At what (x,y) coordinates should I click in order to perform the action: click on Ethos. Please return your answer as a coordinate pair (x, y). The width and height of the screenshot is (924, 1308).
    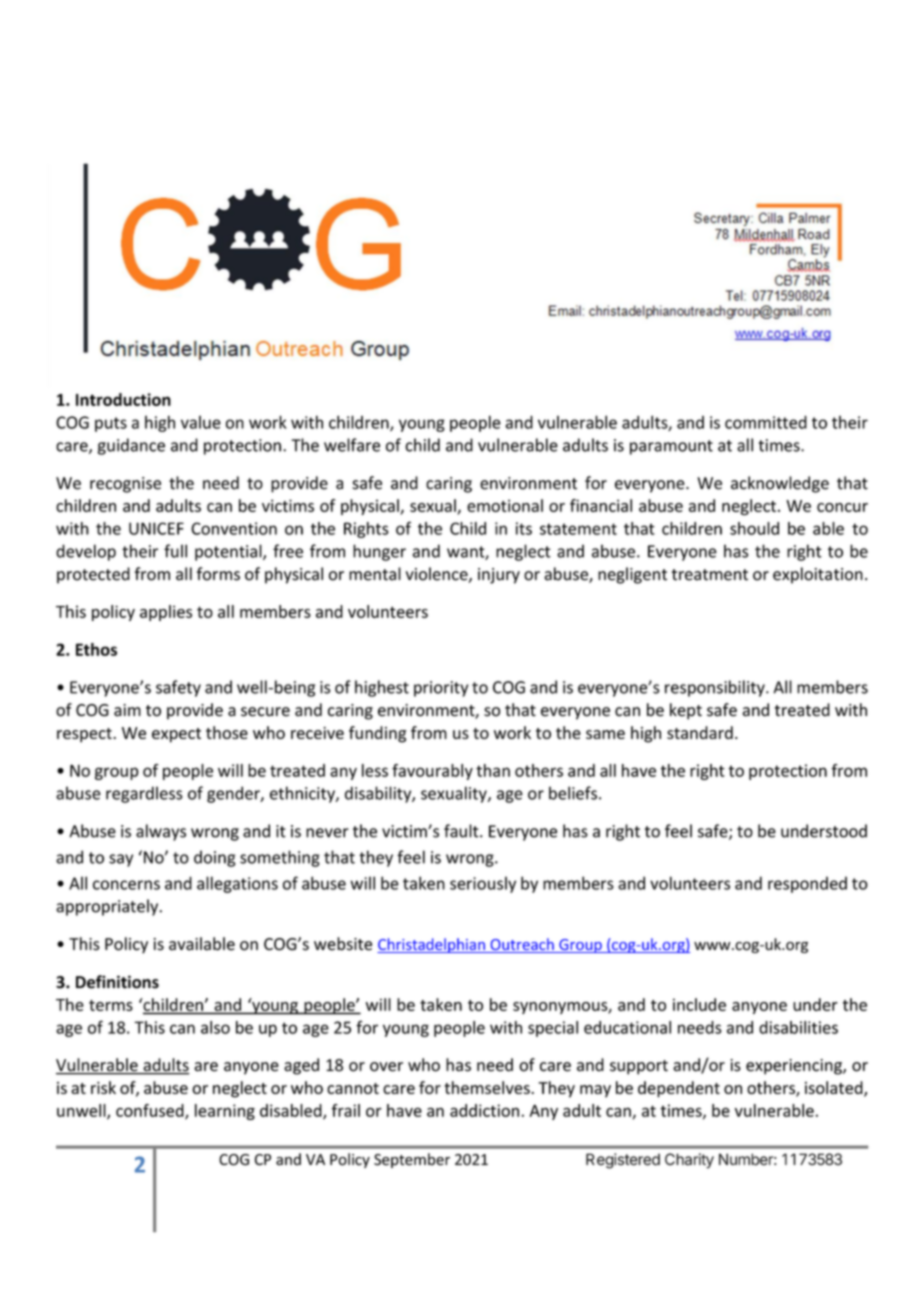
    Looking at the image, I should click on (96, 649).
